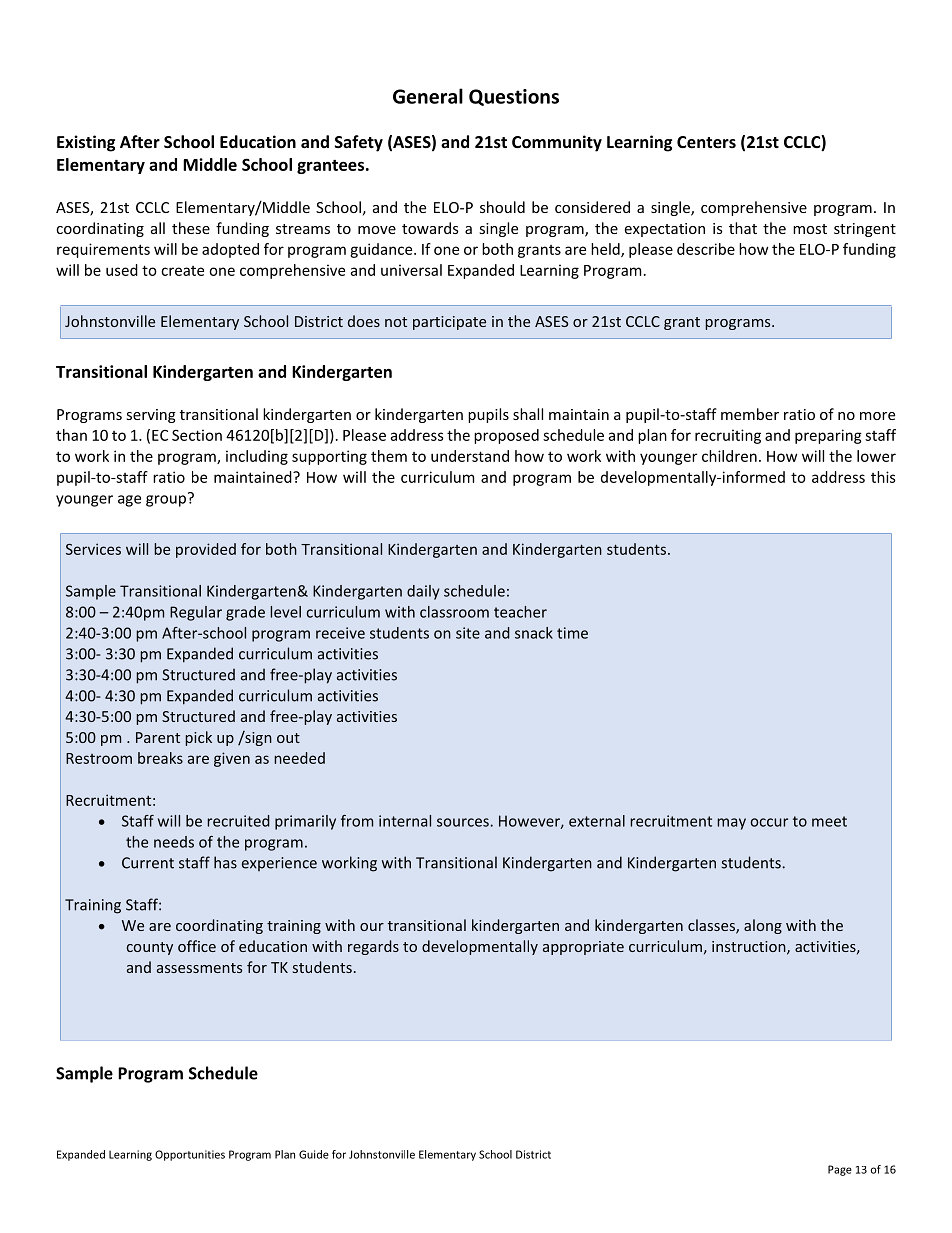  Describe the element at coordinates (840, 1170) in the page. I see `Page` at that location.
